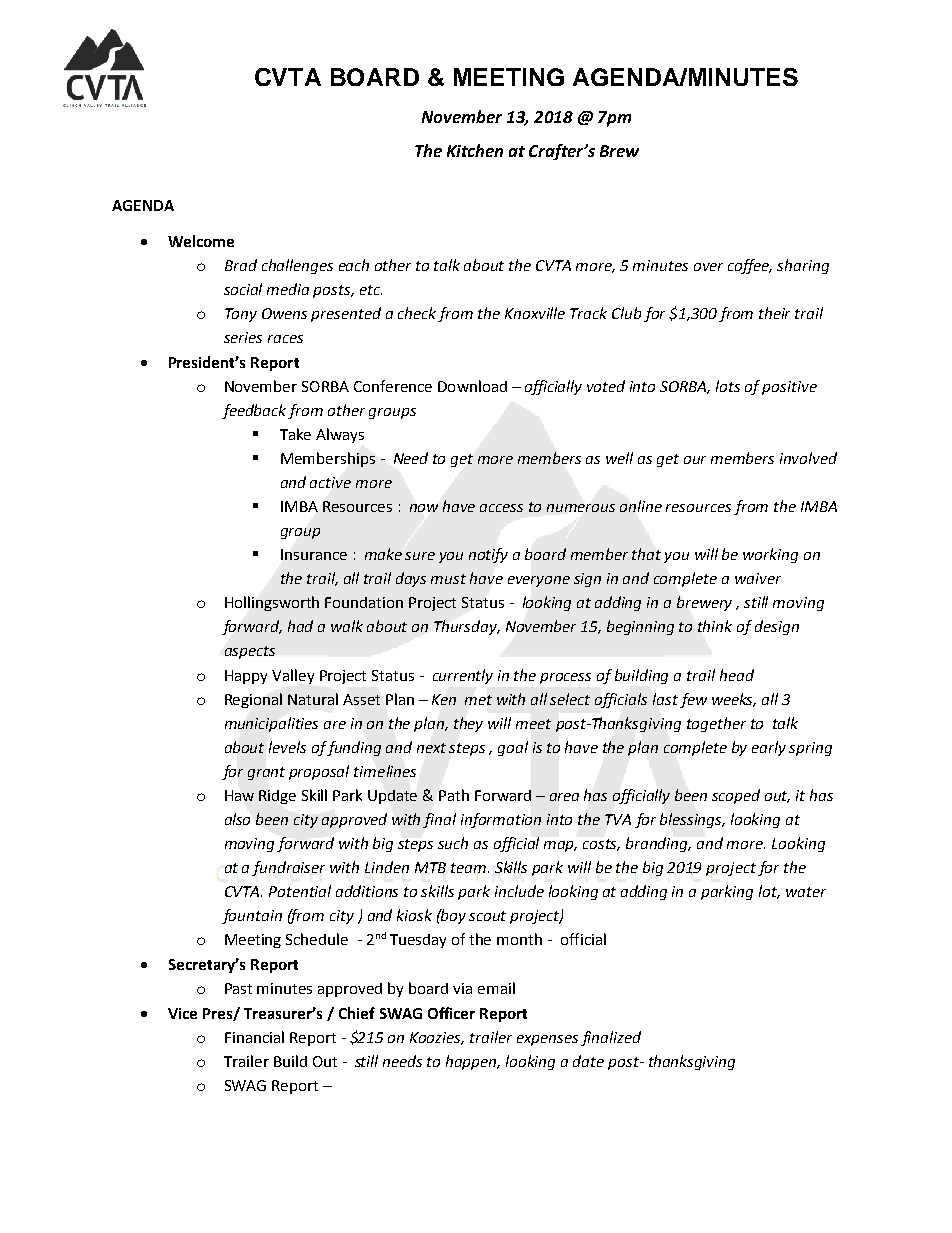 Image resolution: width=952 pixels, height=1233 pixels. What do you see at coordinates (314, 554) in the screenshot?
I see `Insurance` at bounding box center [314, 554].
